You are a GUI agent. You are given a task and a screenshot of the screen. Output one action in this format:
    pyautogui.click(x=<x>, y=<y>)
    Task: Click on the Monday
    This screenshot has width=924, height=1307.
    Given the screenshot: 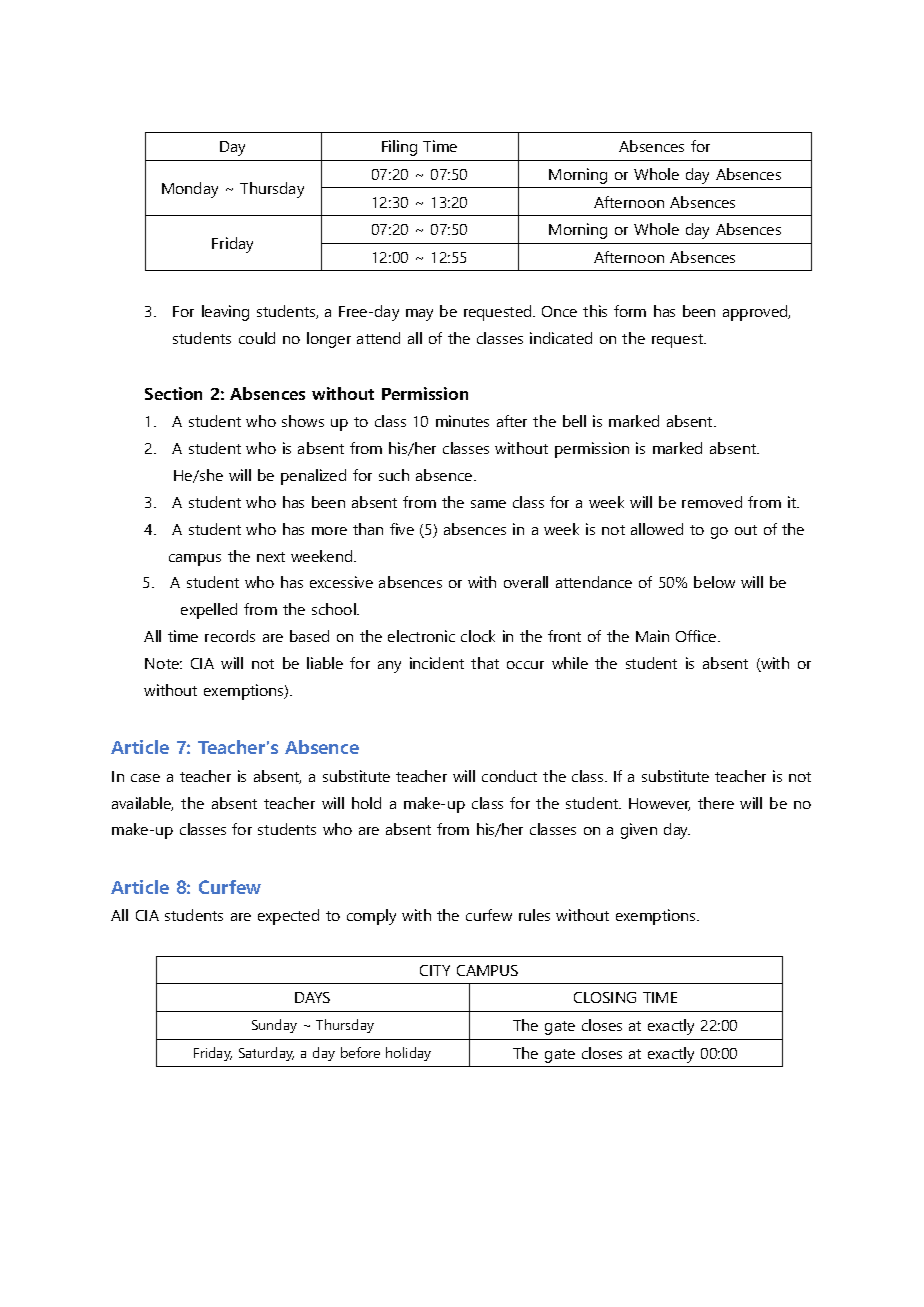 What is the action you would take?
    pyautogui.click(x=190, y=190)
